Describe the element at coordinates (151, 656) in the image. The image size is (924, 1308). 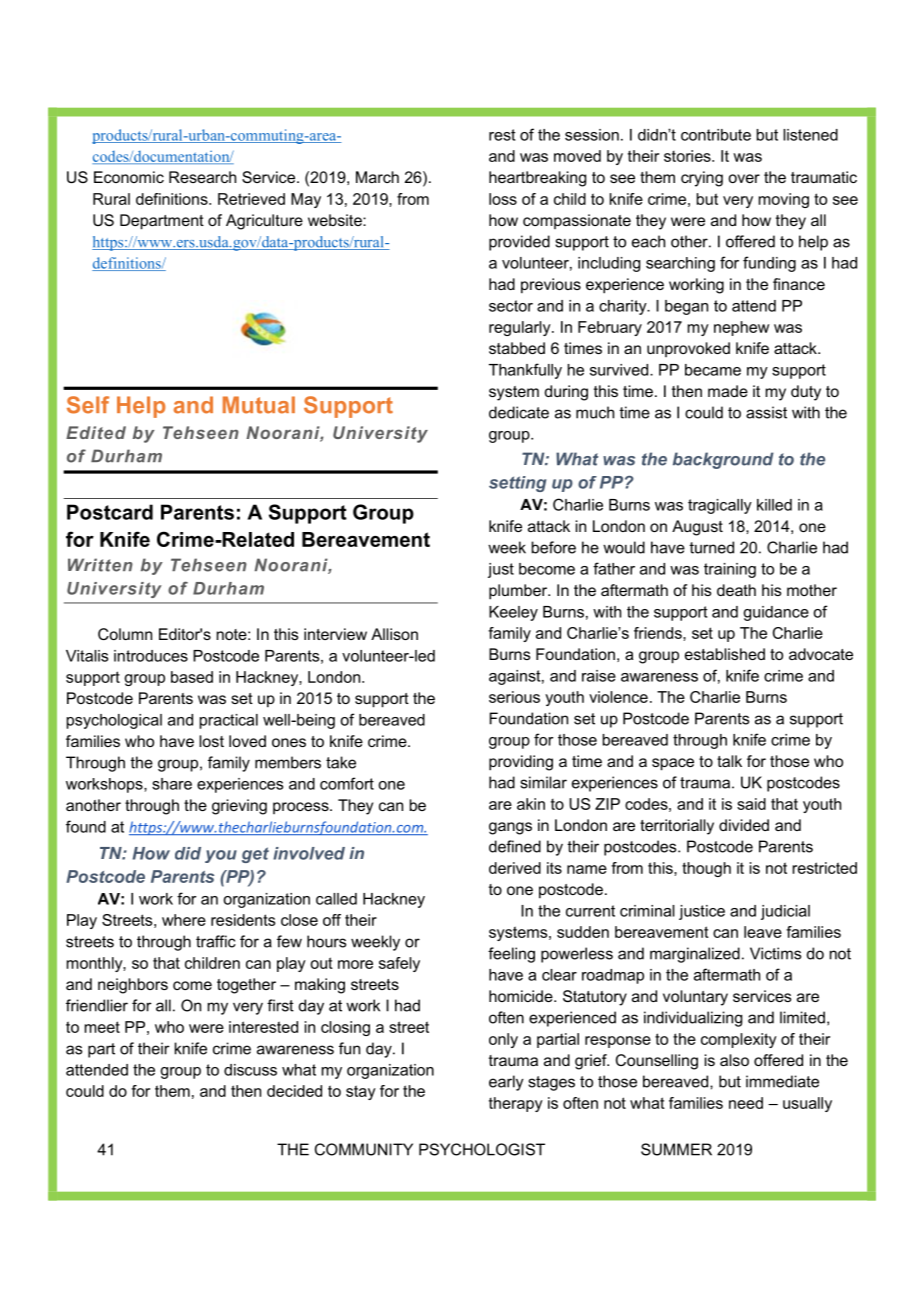
I see `introduces` at that location.
